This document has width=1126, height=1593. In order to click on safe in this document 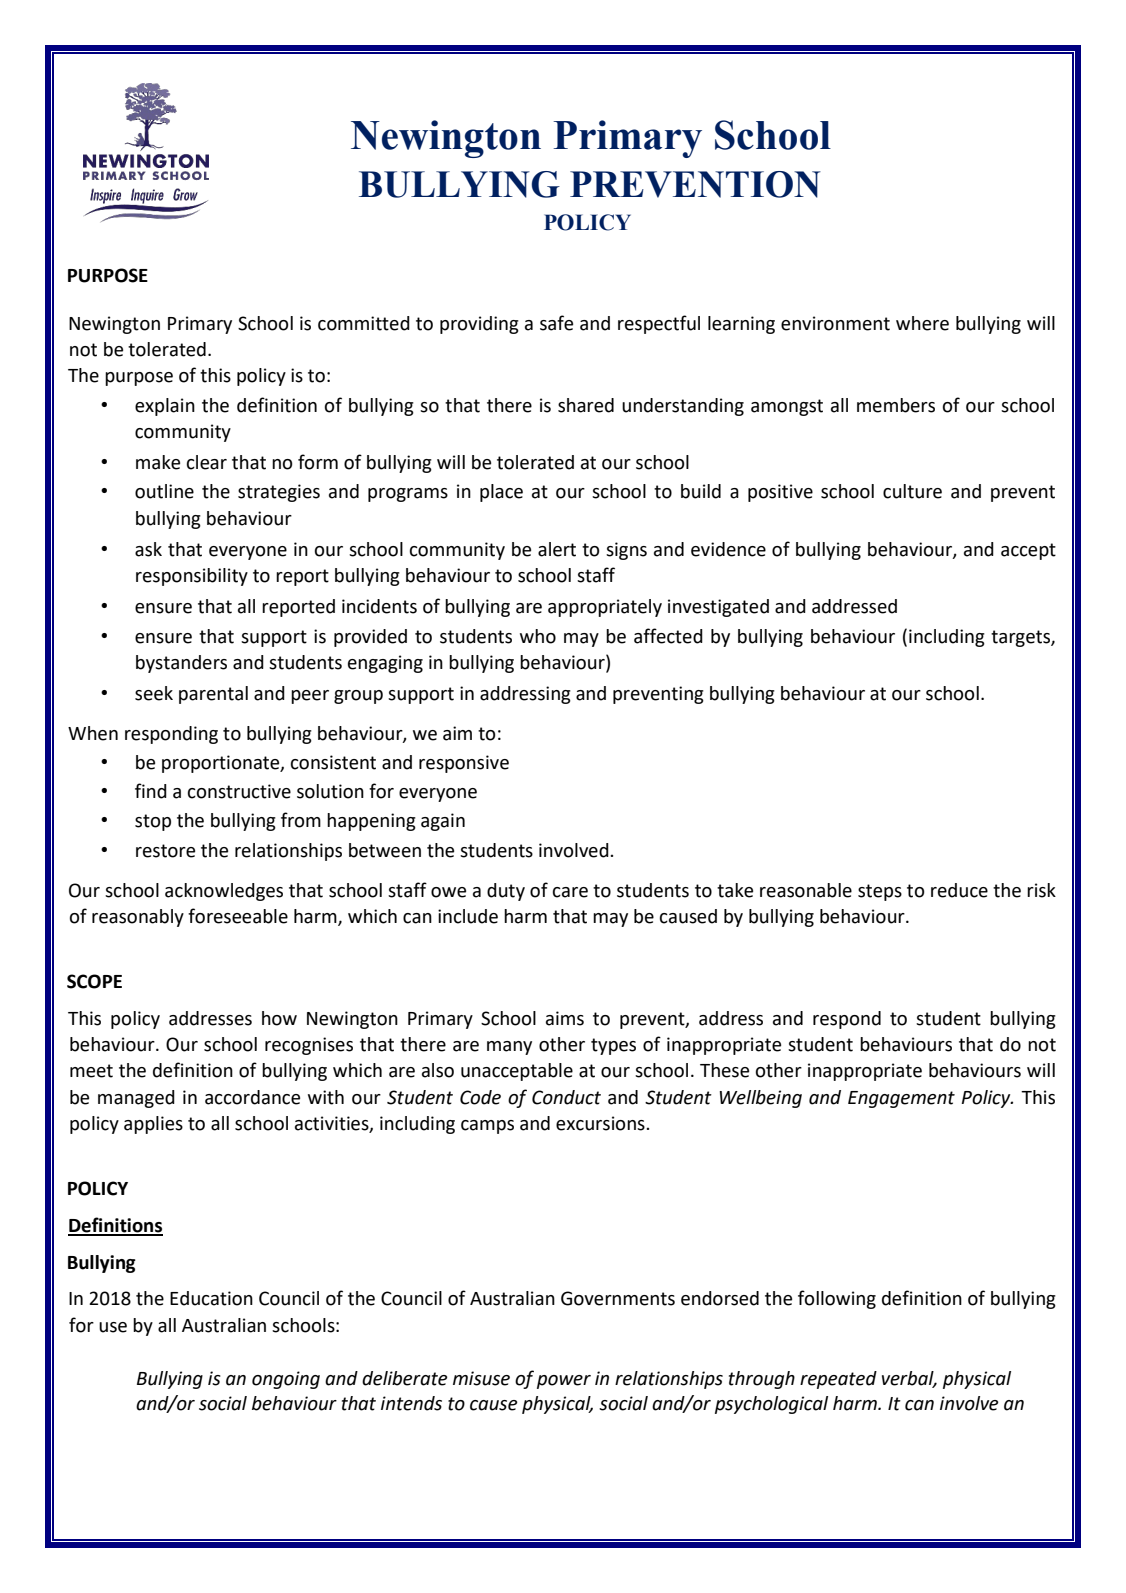, I will do `click(556, 323)`.
